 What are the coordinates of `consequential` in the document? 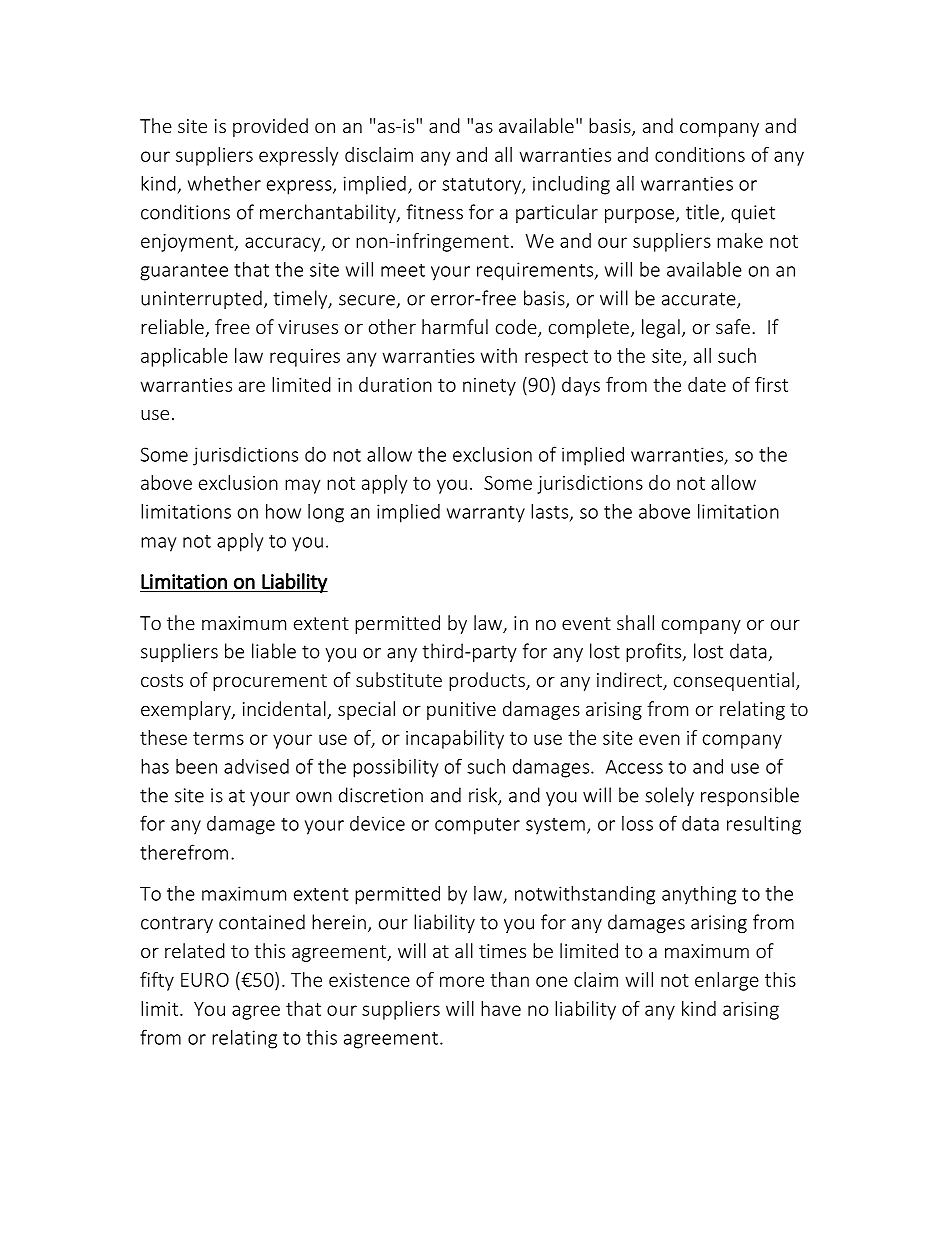 It's located at (734, 681).
